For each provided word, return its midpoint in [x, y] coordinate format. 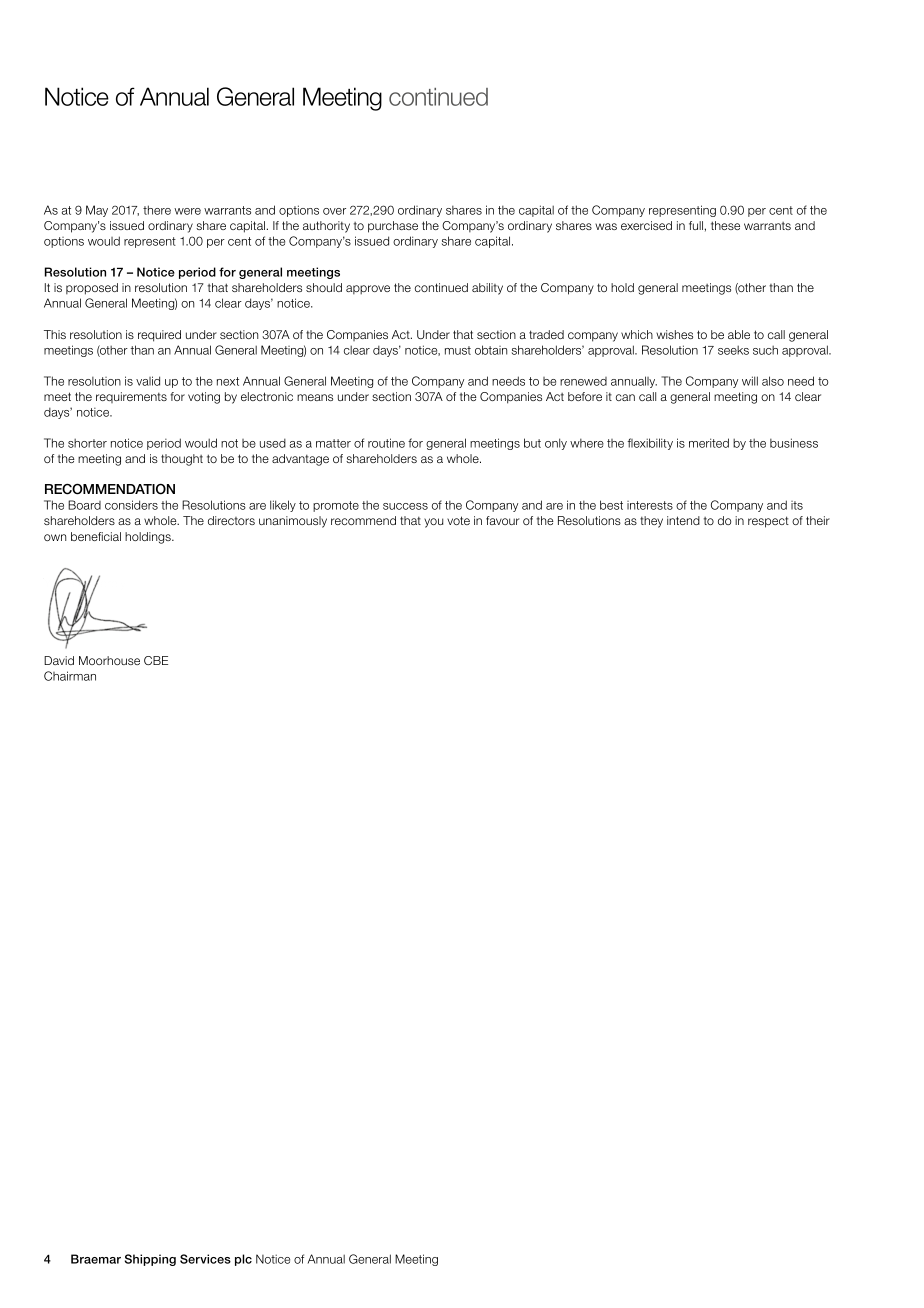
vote [458, 520]
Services [205, 1259]
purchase [393, 227]
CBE [156, 660]
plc [243, 1260]
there [157, 210]
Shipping [150, 1260]
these [725, 225]
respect [768, 522]
